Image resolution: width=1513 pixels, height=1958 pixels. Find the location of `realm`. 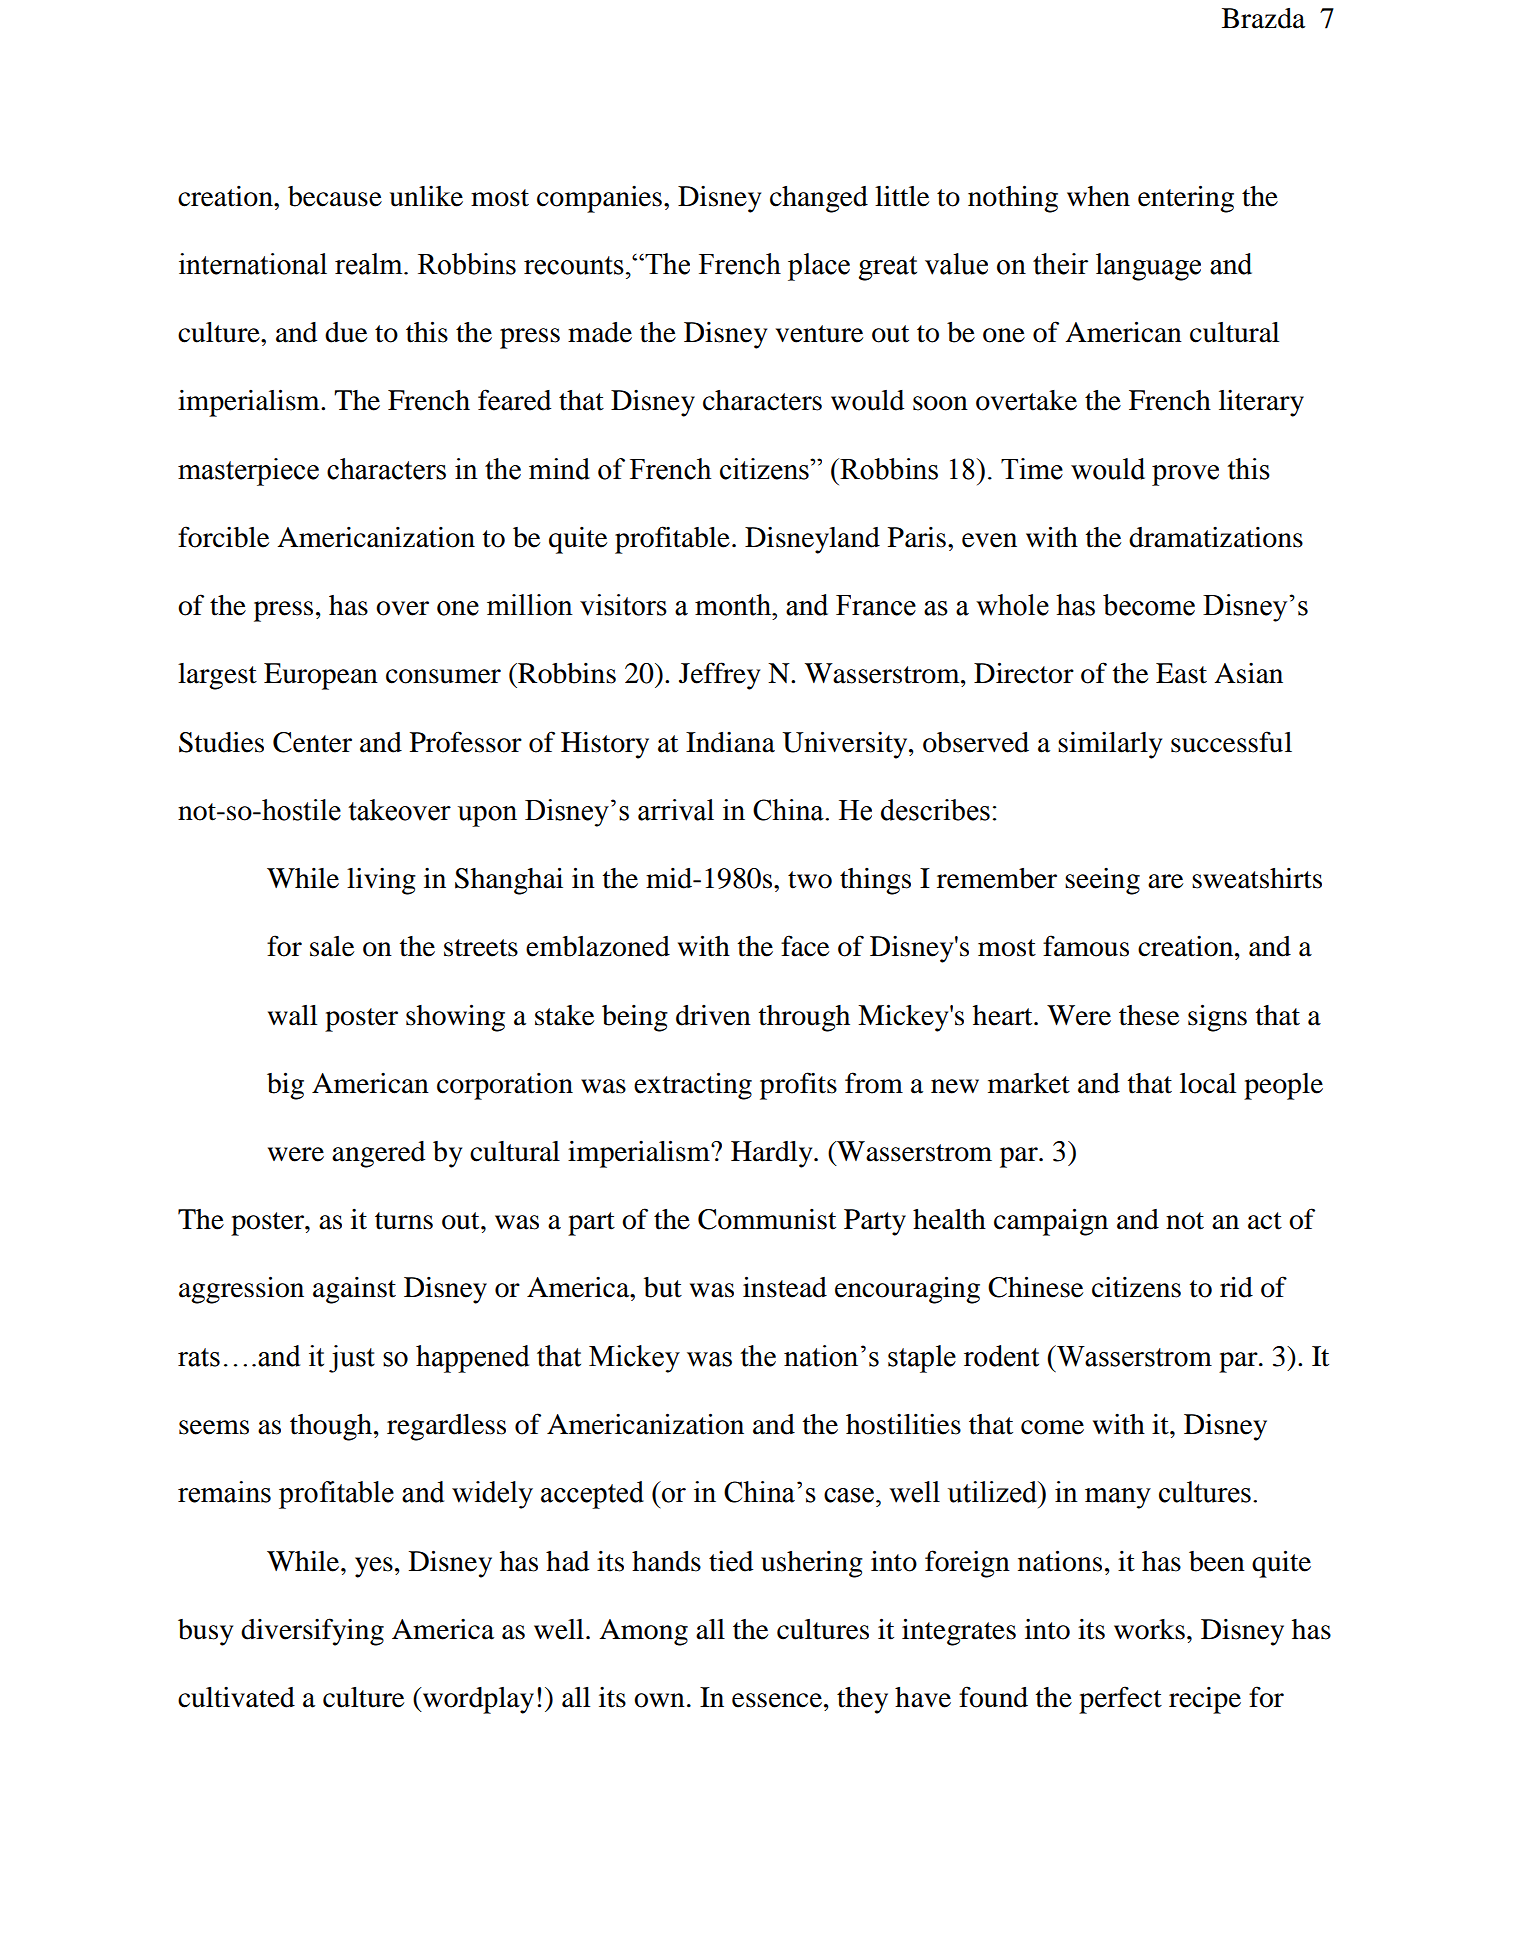

realm is located at coordinates (370, 264).
